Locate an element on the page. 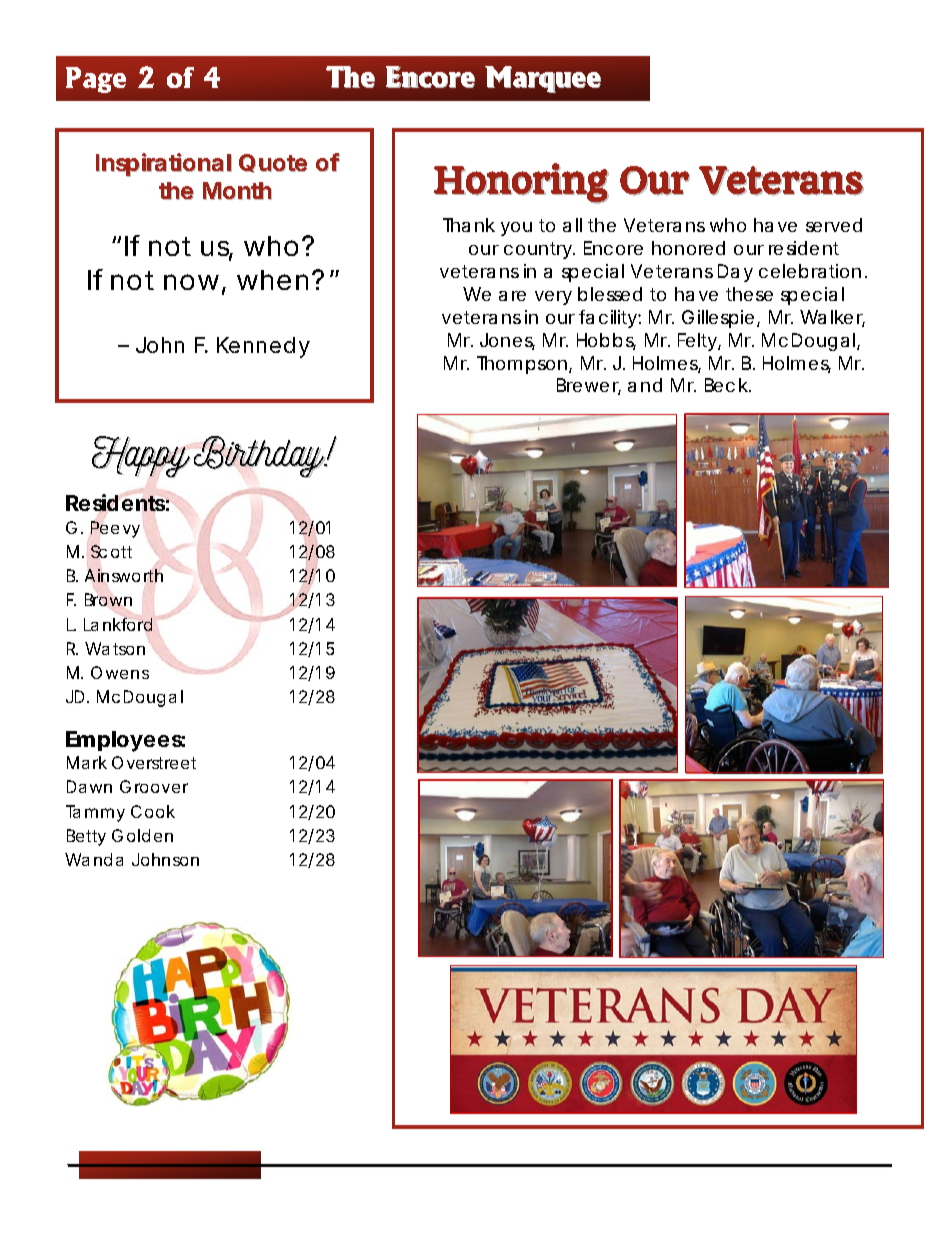 This page has height=1233, width=952. Thank is located at coordinates (469, 225).
